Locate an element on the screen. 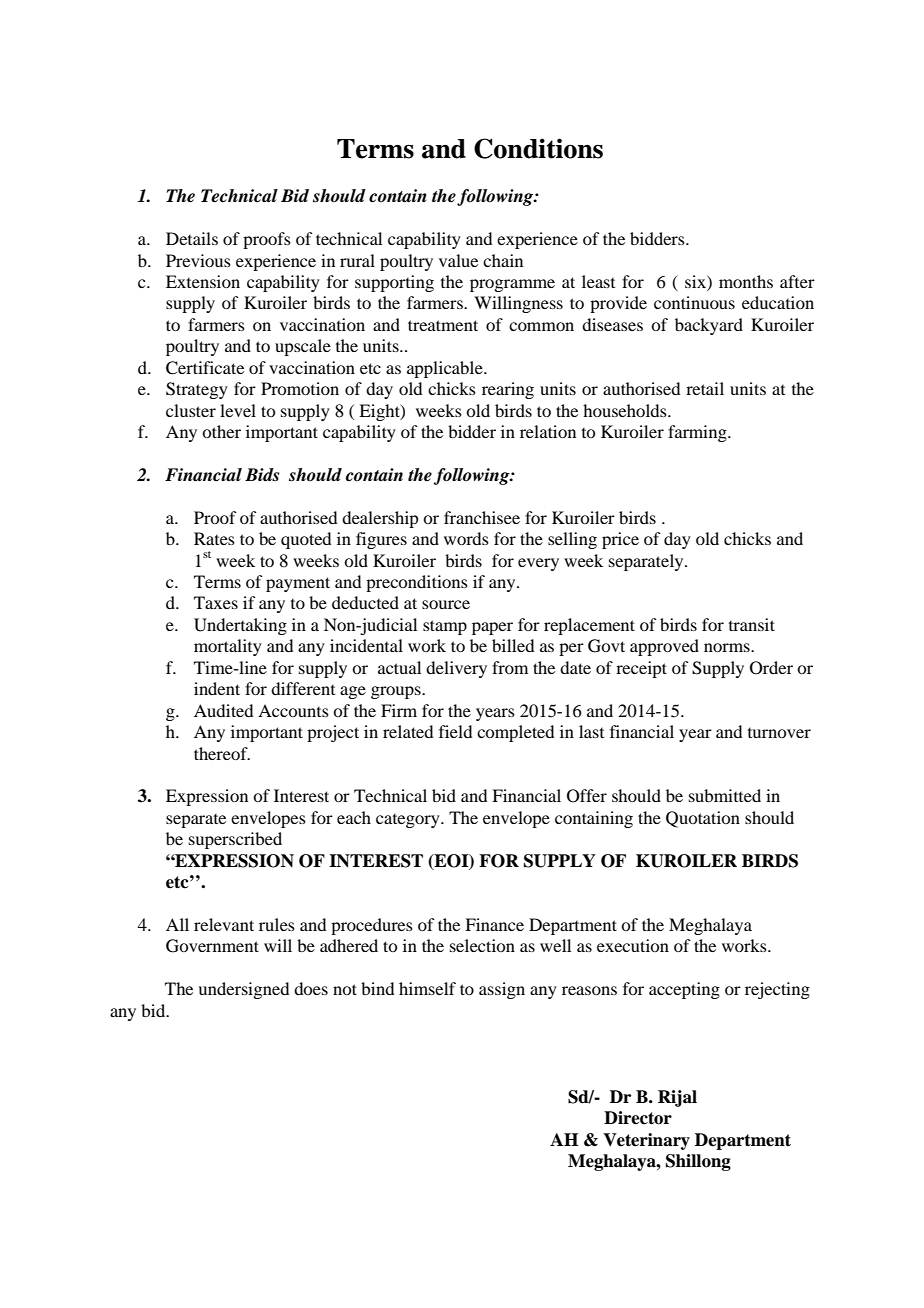 Image resolution: width=924 pixels, height=1308 pixels. indent is located at coordinates (217, 688).
